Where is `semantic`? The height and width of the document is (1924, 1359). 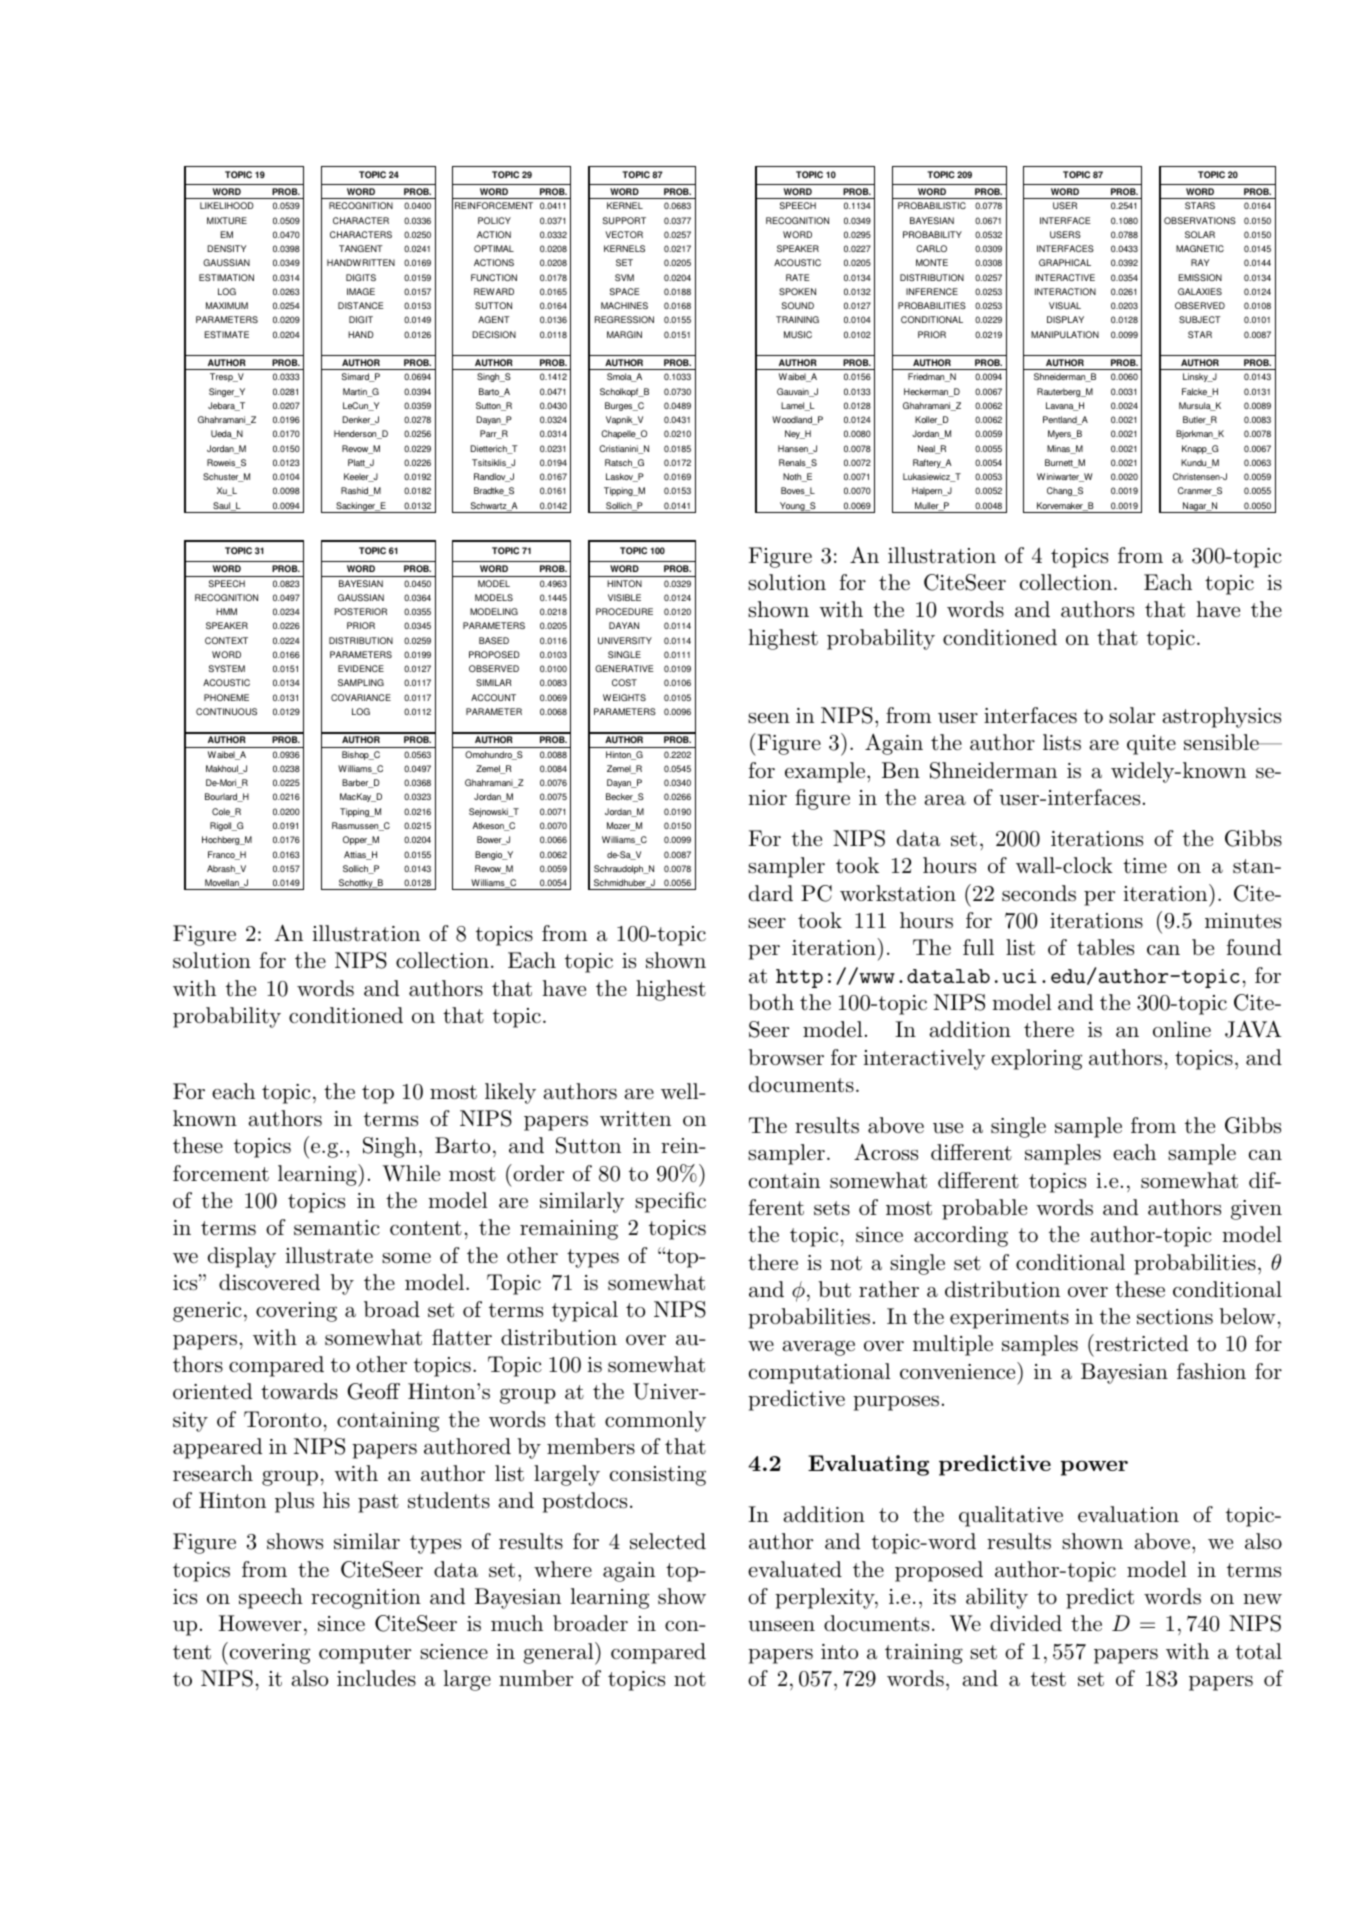 semantic is located at coordinates (337, 1228).
